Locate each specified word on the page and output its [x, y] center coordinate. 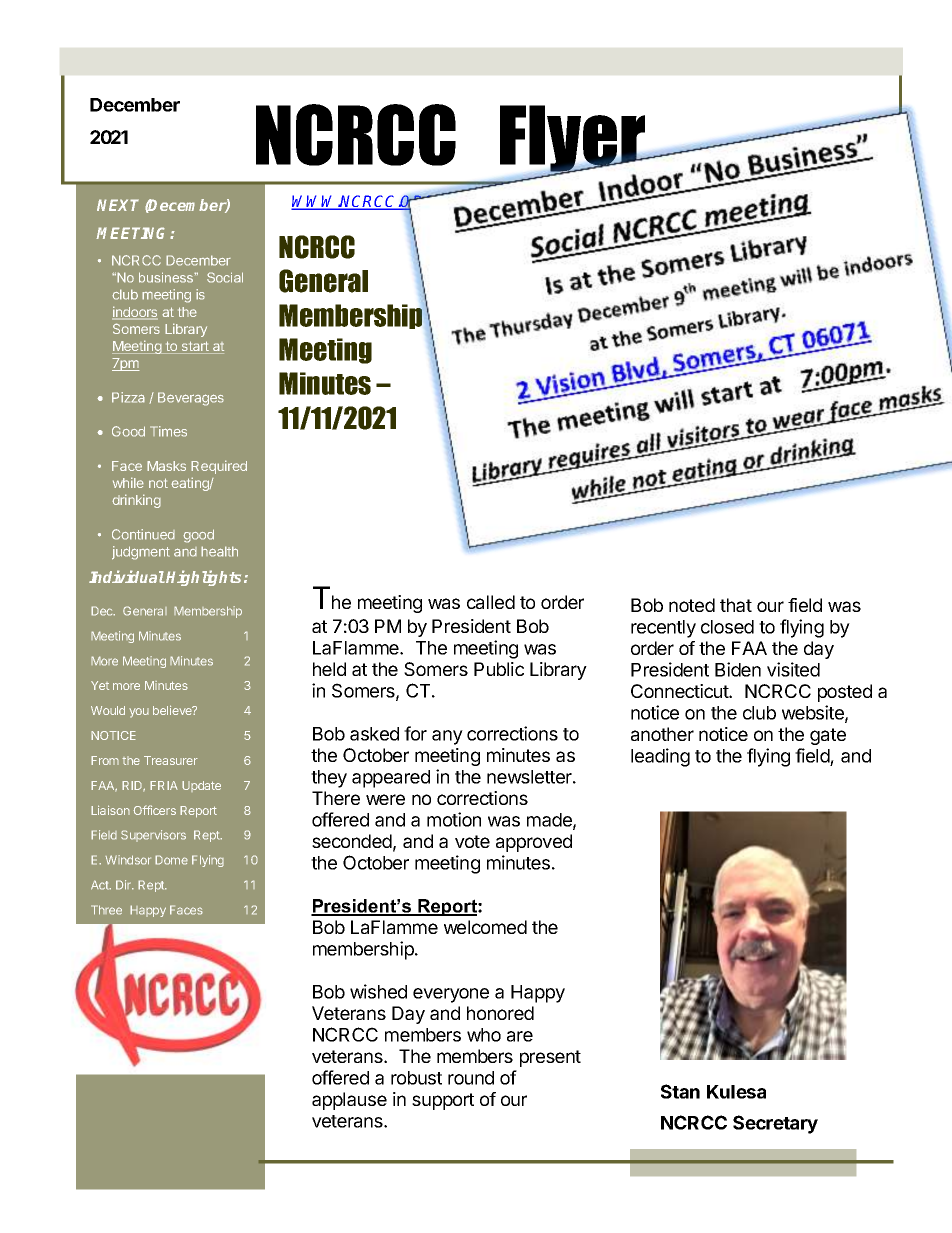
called [491, 602]
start [195, 347]
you [139, 713]
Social [225, 277]
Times [168, 431]
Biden [738, 669]
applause [349, 1101]
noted [692, 605]
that [736, 605]
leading [660, 757]
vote [472, 841]
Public [499, 669]
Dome [171, 860]
